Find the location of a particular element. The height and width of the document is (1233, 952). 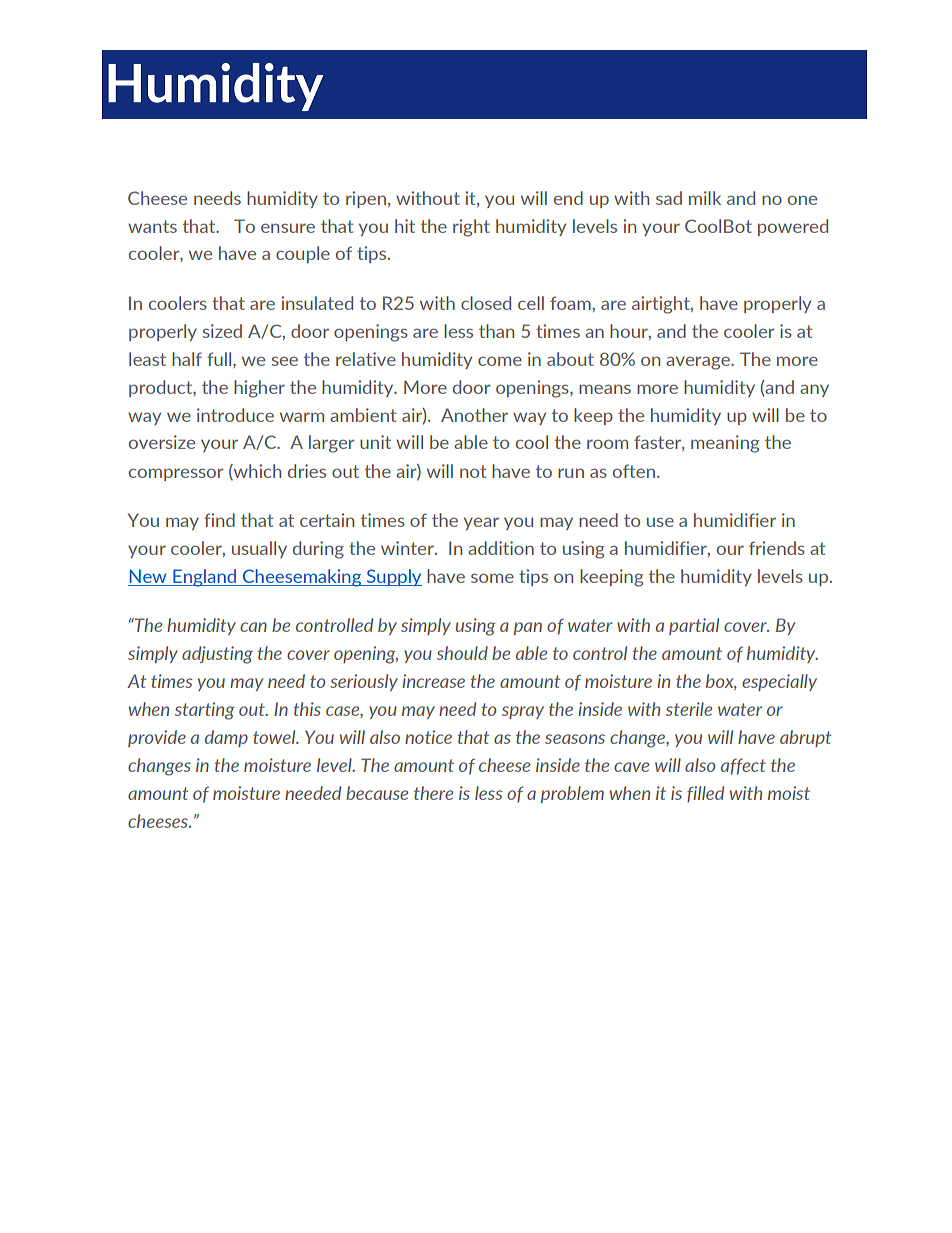

damp is located at coordinates (226, 738).
